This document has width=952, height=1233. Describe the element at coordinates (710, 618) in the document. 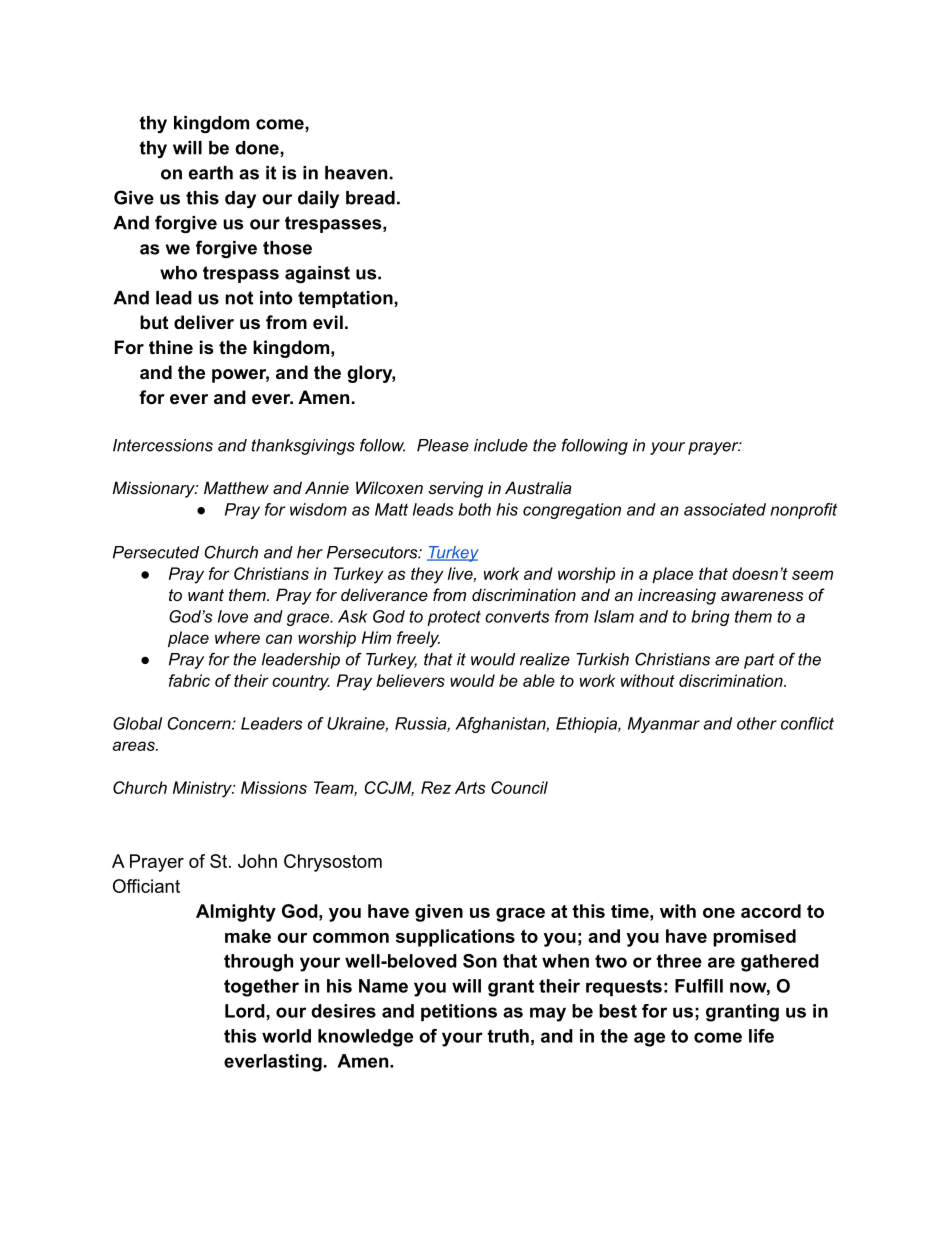

I see `bring` at that location.
